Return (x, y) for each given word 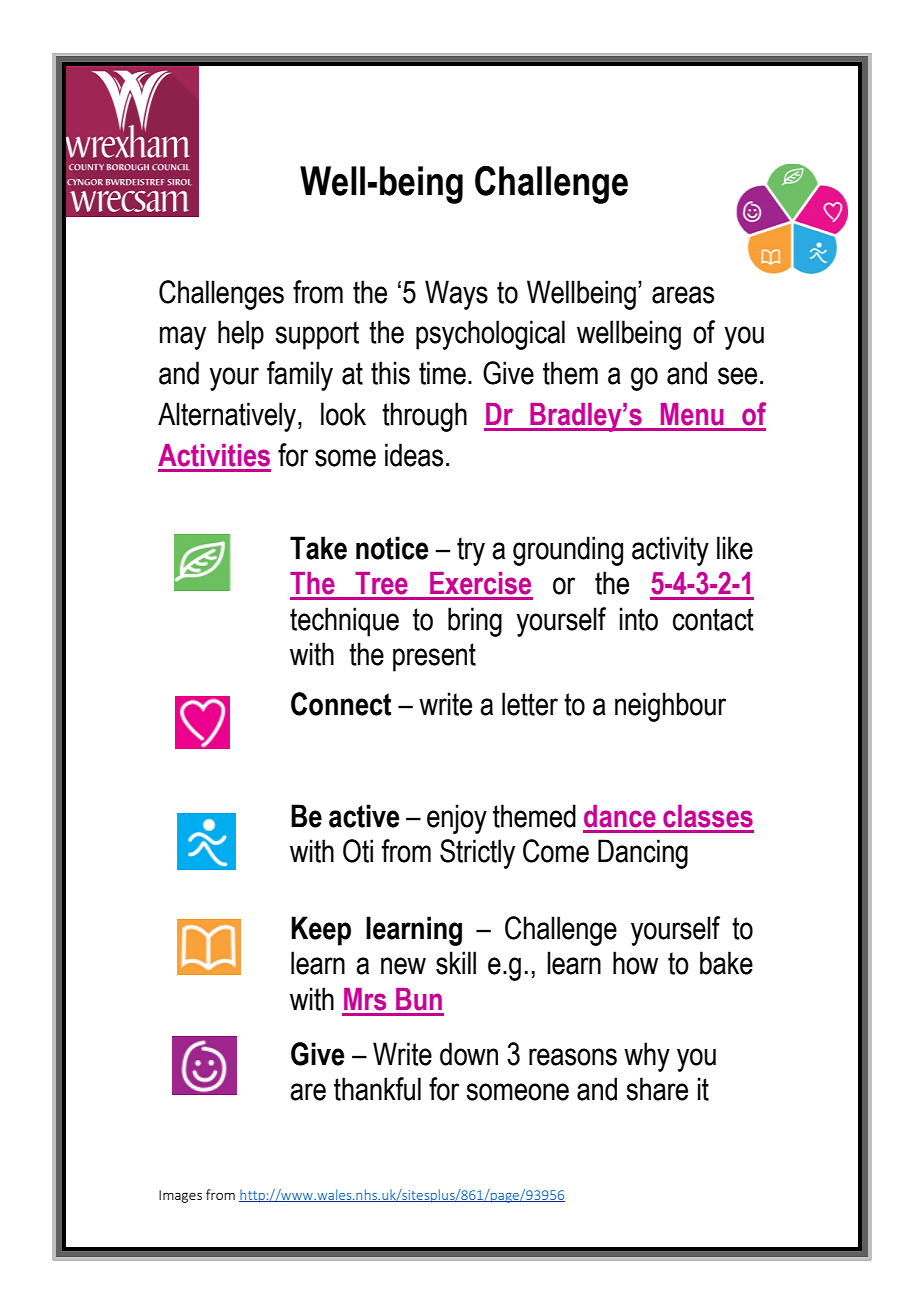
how (635, 963)
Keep (321, 931)
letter (530, 704)
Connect (341, 704)
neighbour (670, 707)
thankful (377, 1089)
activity (670, 551)
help (241, 335)
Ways (456, 295)
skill (456, 963)
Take (318, 548)
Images (180, 1196)
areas (683, 295)
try (471, 551)
